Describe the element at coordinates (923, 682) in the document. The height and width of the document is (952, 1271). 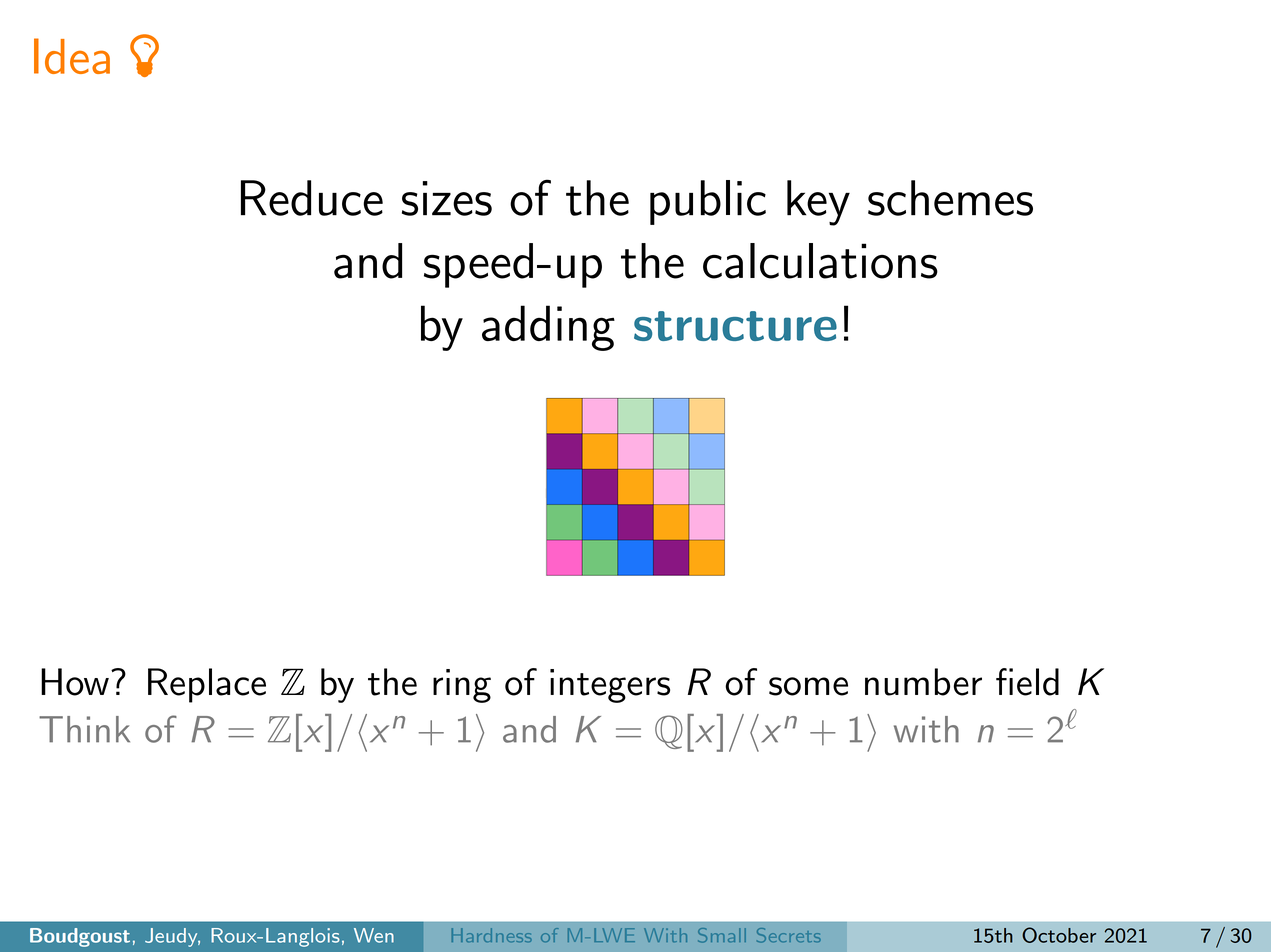
I see `number` at that location.
